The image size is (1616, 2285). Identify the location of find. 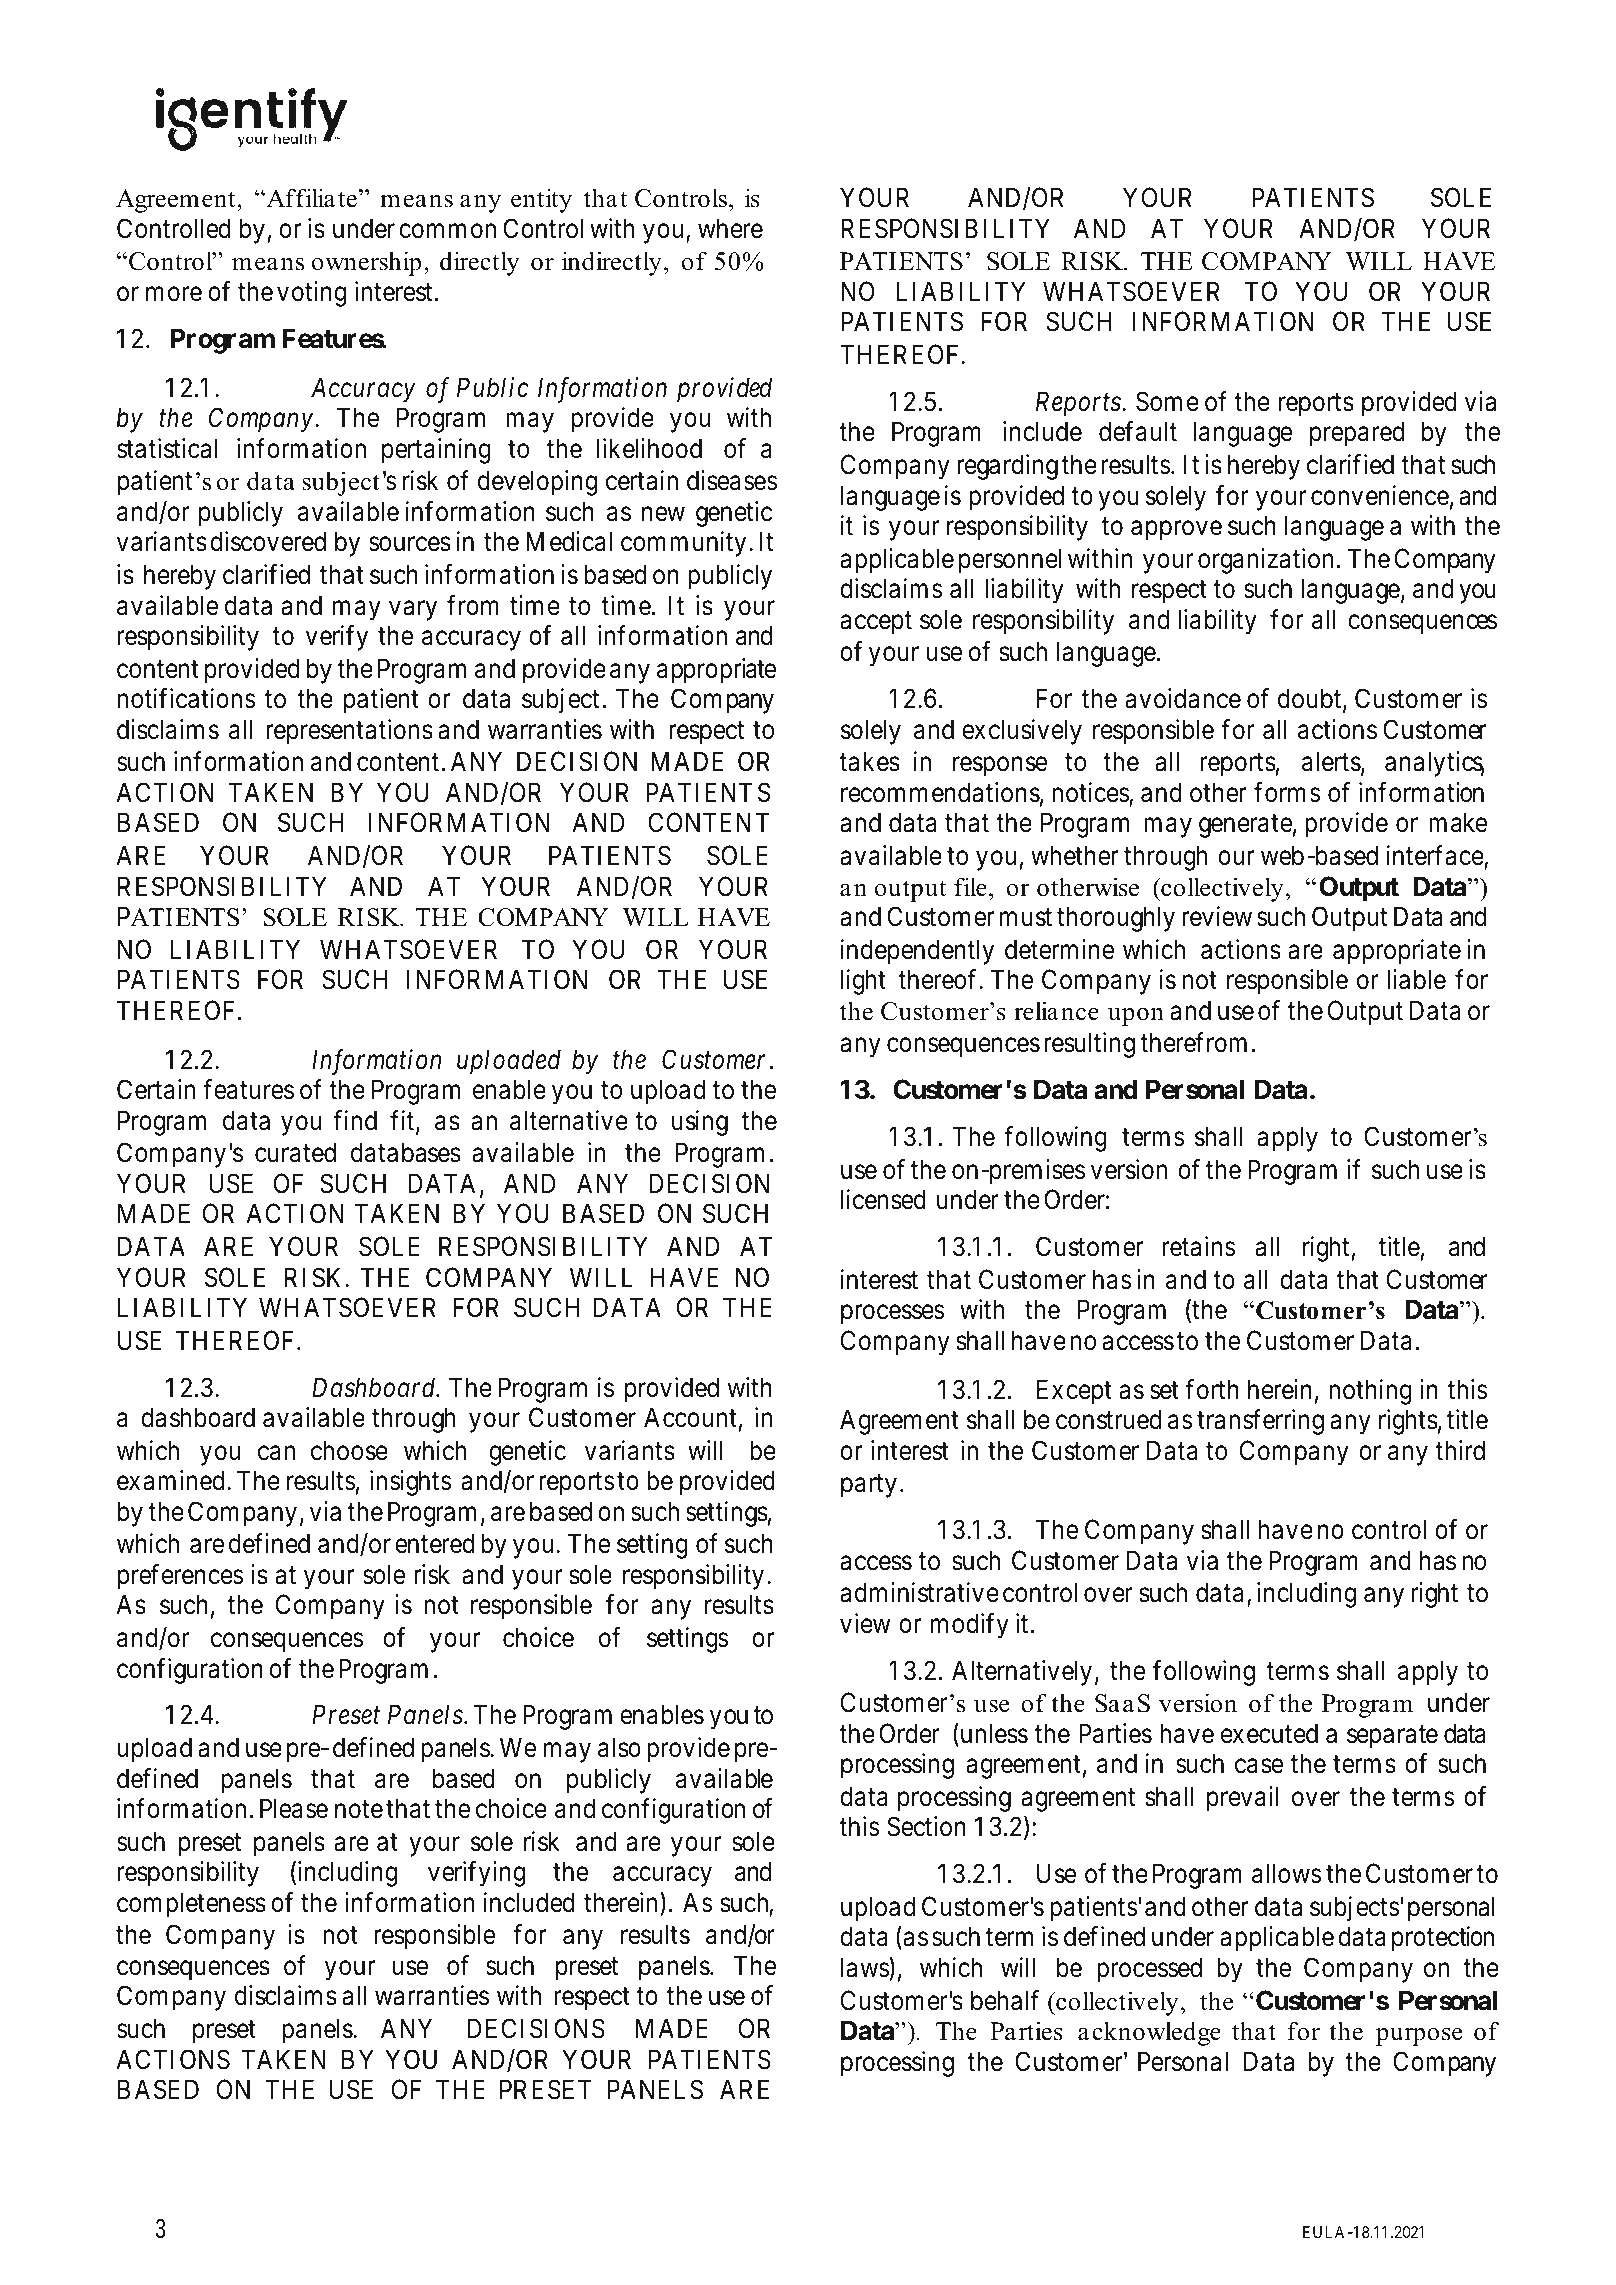
(355, 1120).
